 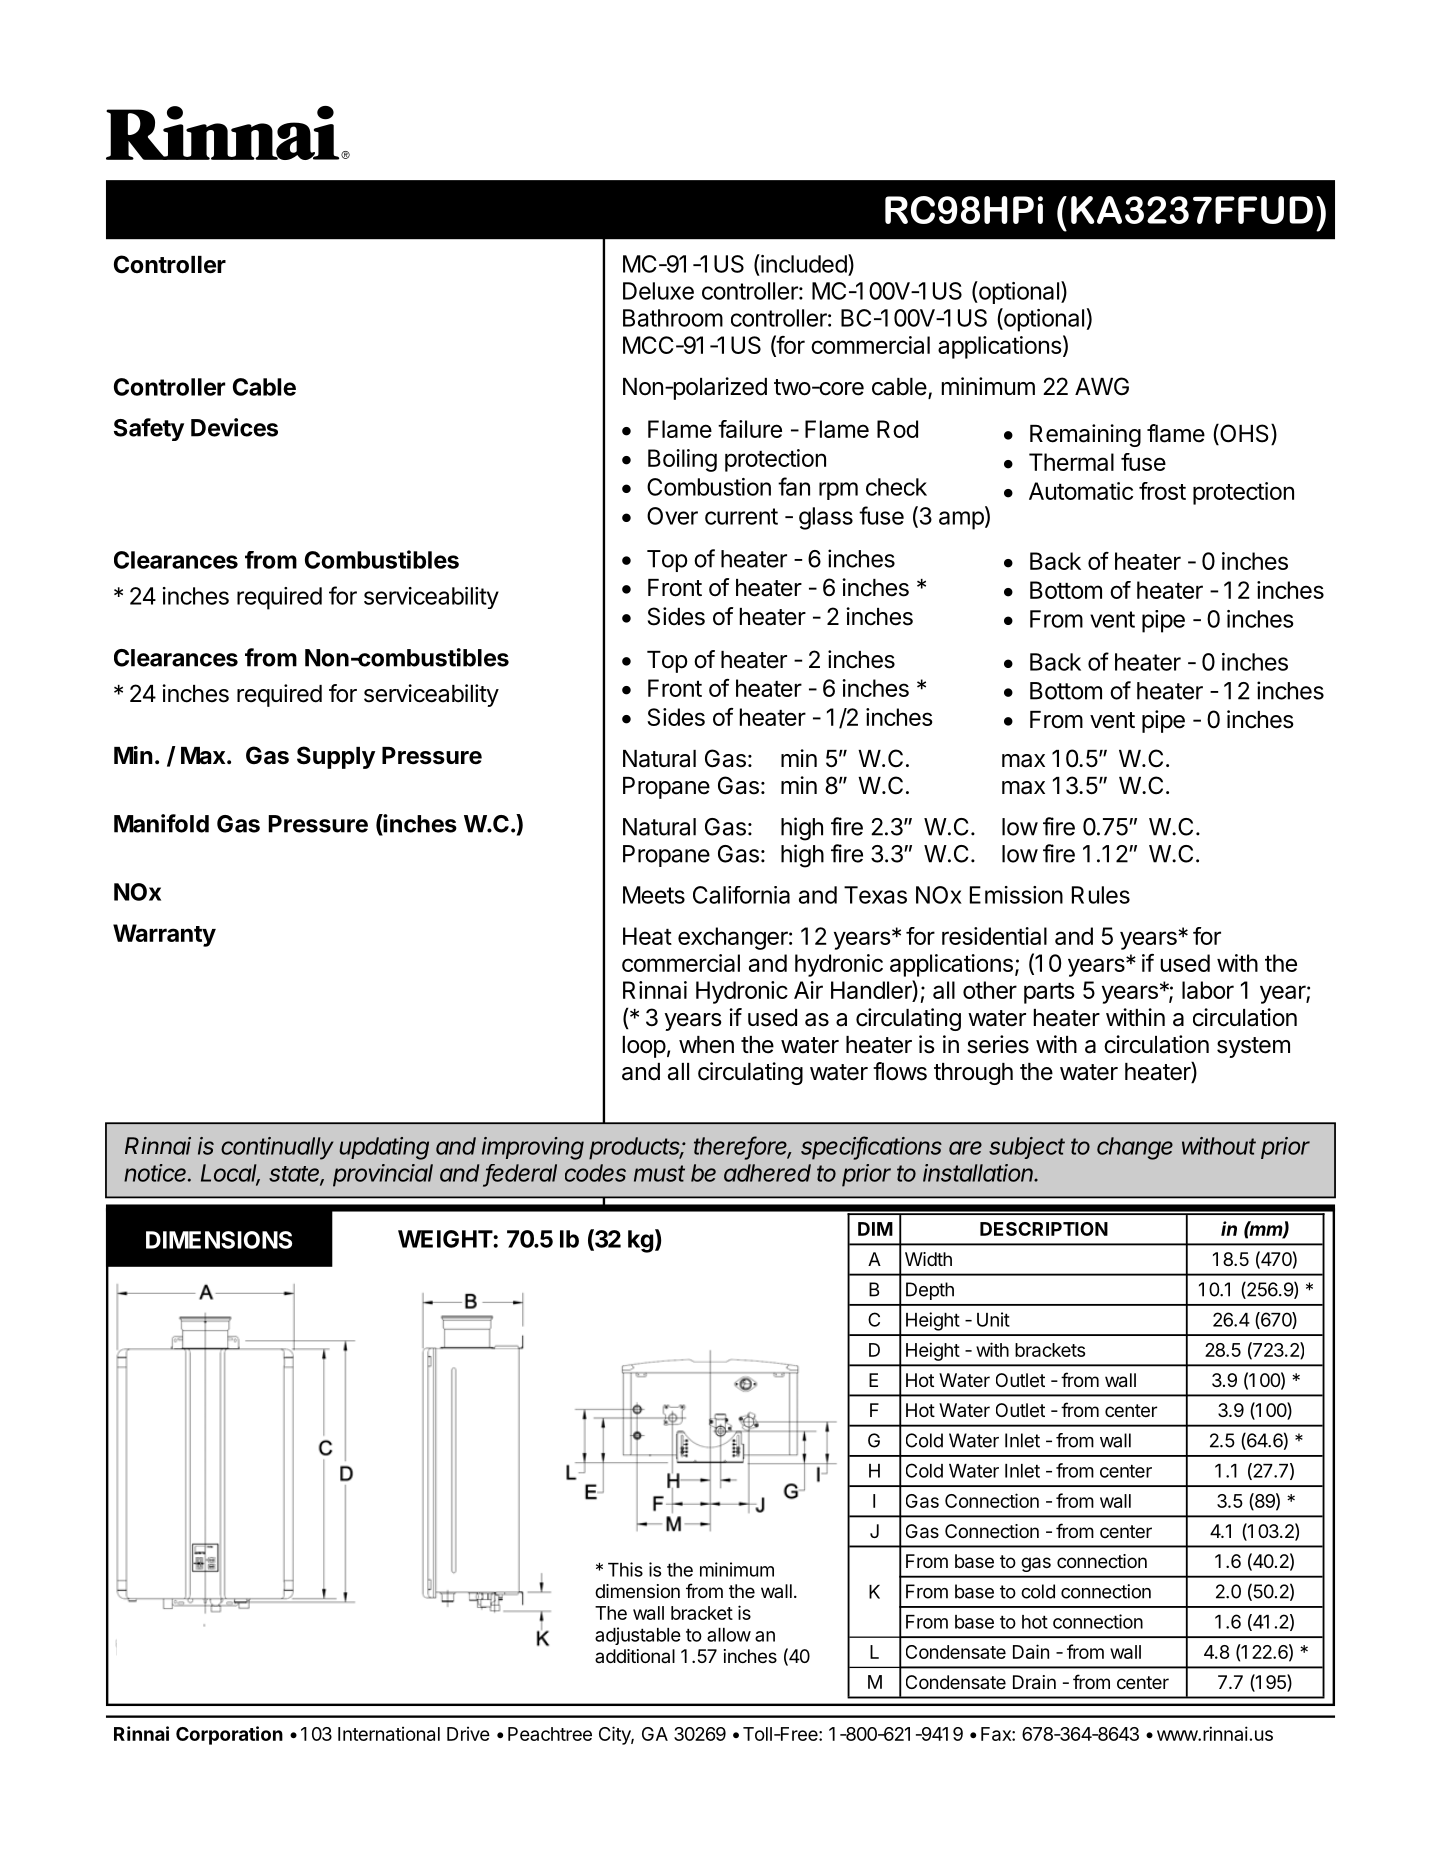 What do you see at coordinates (1049, 993) in the screenshot?
I see `parts` at bounding box center [1049, 993].
